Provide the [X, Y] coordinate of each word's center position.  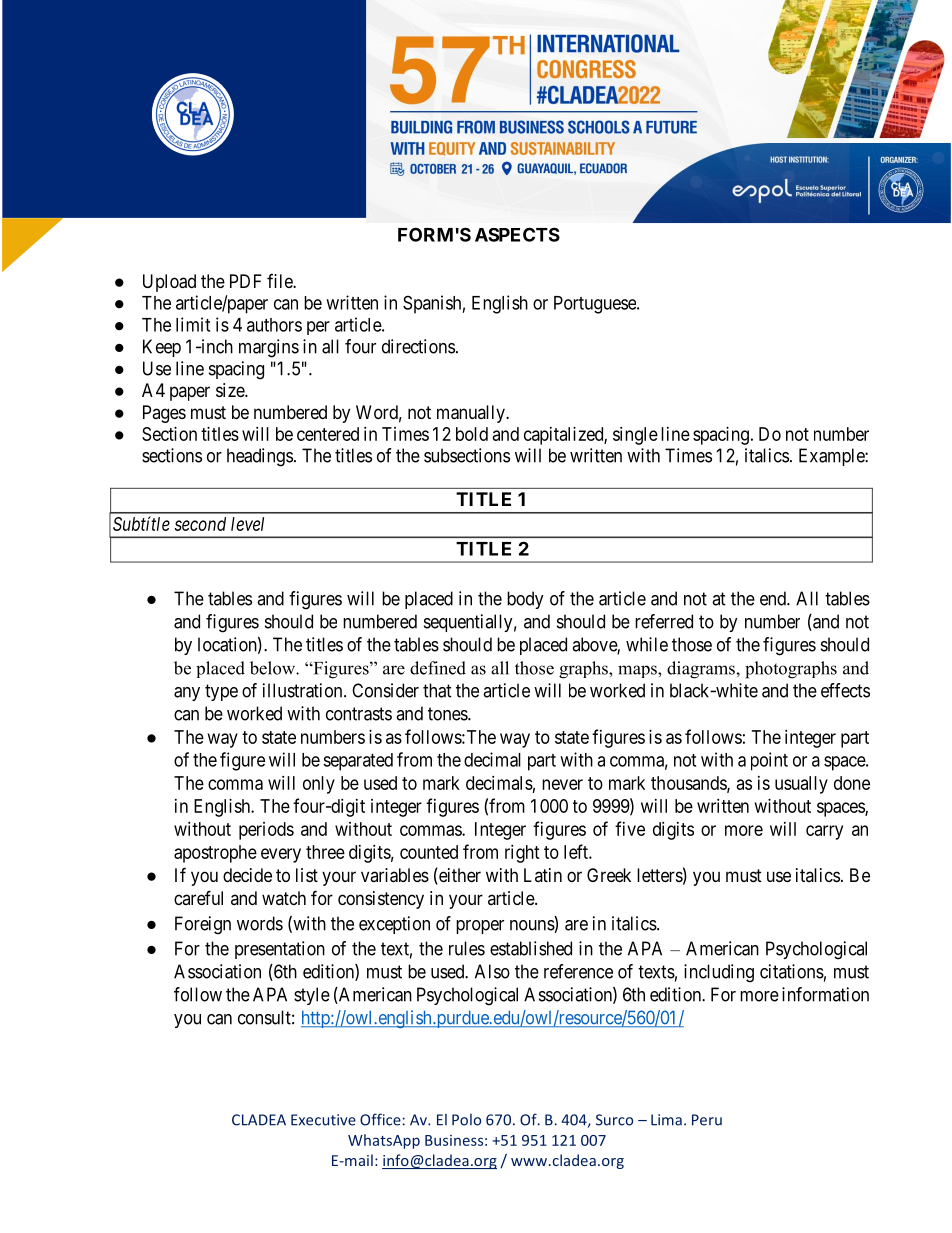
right [522, 854]
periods [266, 831]
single [635, 436]
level [247, 524]
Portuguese [596, 305]
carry [824, 832]
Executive [323, 1120]
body [525, 600]
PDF [246, 281]
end [774, 598]
